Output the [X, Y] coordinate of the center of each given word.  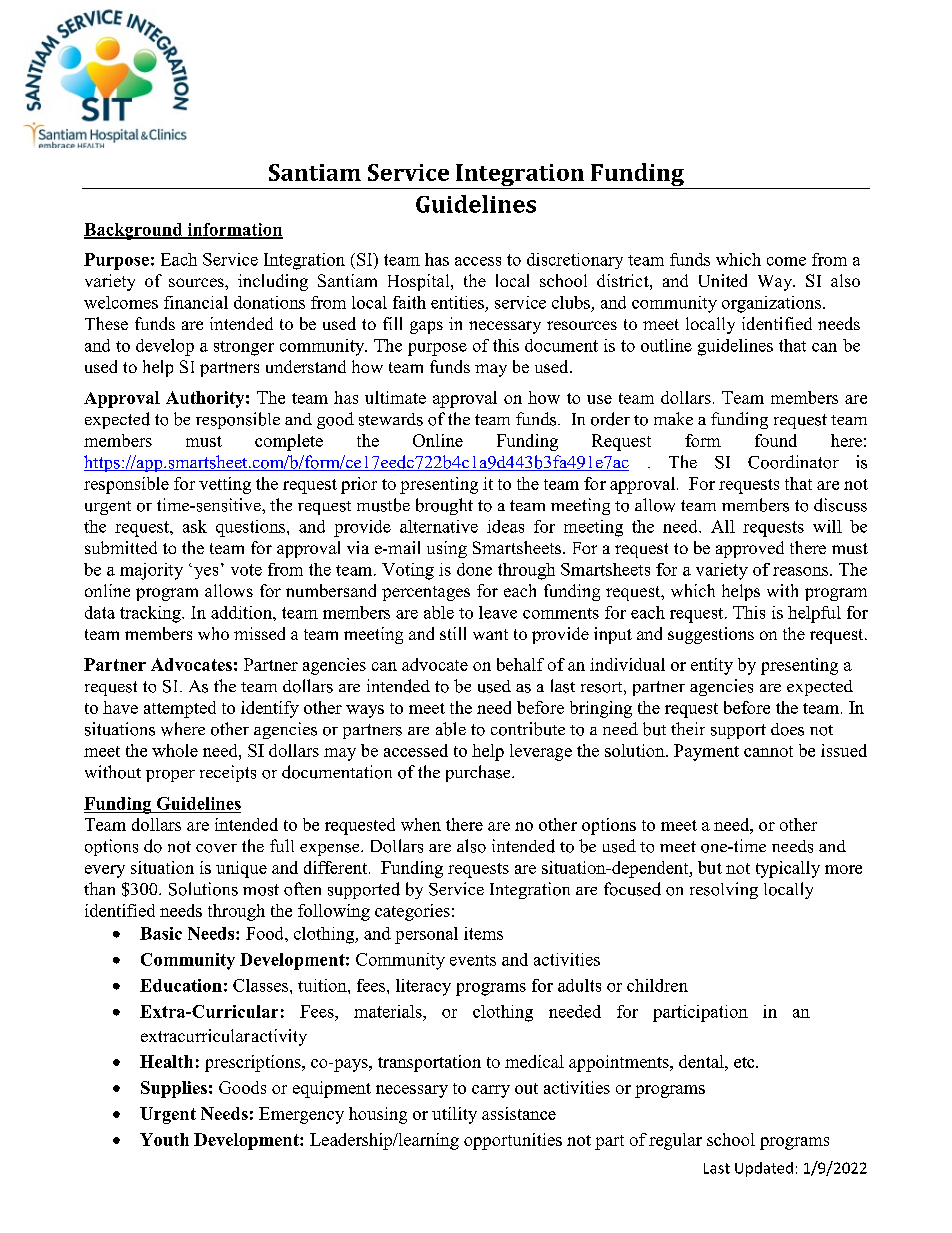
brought [444, 506]
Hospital [420, 282]
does [787, 729]
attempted [180, 709]
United [723, 280]
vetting [225, 485]
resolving [724, 890]
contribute [528, 729]
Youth [164, 1139]
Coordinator [793, 462]
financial [196, 302]
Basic [161, 933]
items [483, 933]
